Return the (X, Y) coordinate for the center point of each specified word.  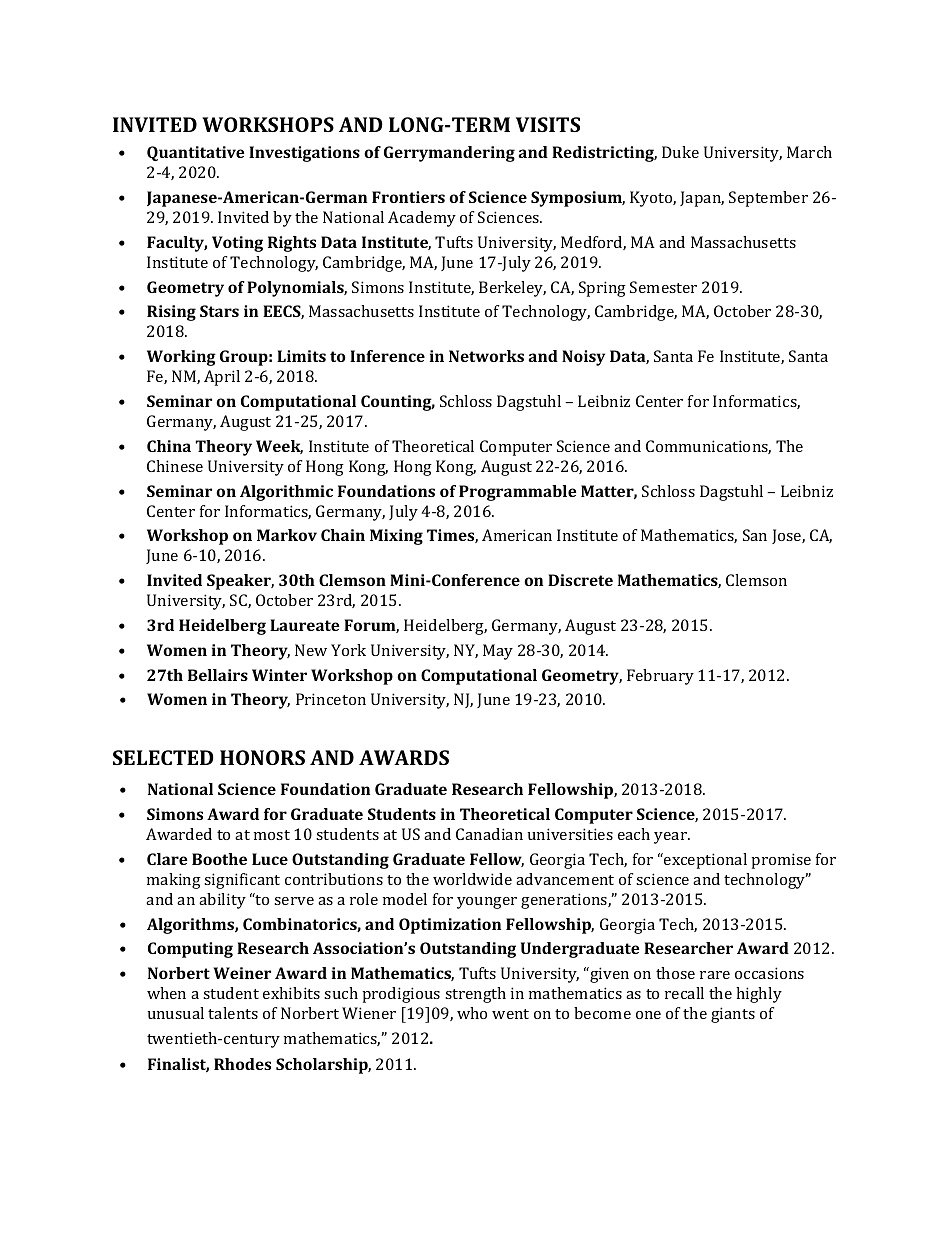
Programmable (517, 493)
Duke (680, 152)
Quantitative (195, 153)
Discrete (580, 580)
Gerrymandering (449, 154)
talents (233, 1013)
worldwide (472, 879)
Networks (486, 356)
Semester (663, 287)
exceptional (704, 861)
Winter (279, 675)
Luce (270, 859)
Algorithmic (286, 493)
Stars (219, 311)
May (498, 652)
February (660, 677)
